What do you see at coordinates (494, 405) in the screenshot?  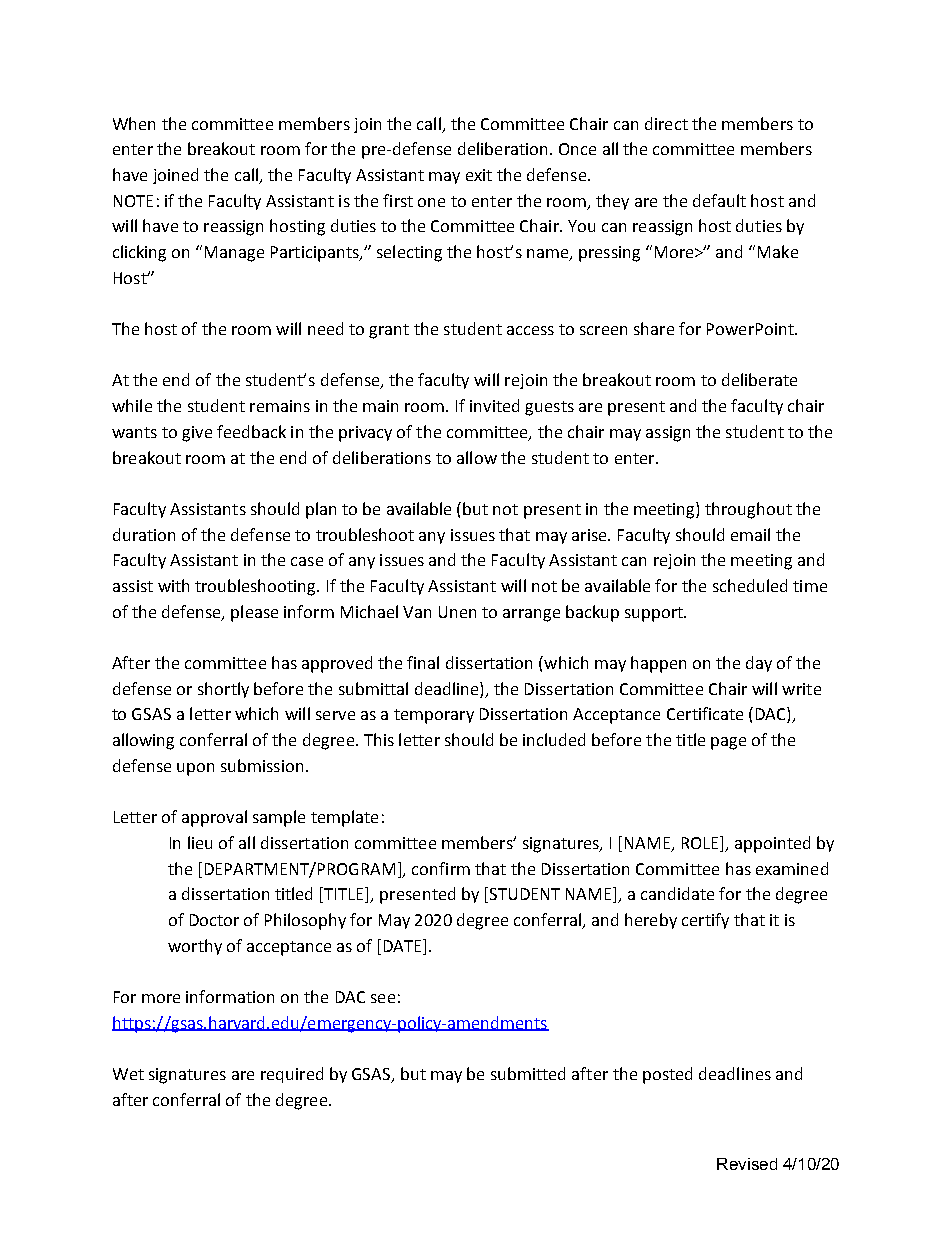 I see `invited` at bounding box center [494, 405].
